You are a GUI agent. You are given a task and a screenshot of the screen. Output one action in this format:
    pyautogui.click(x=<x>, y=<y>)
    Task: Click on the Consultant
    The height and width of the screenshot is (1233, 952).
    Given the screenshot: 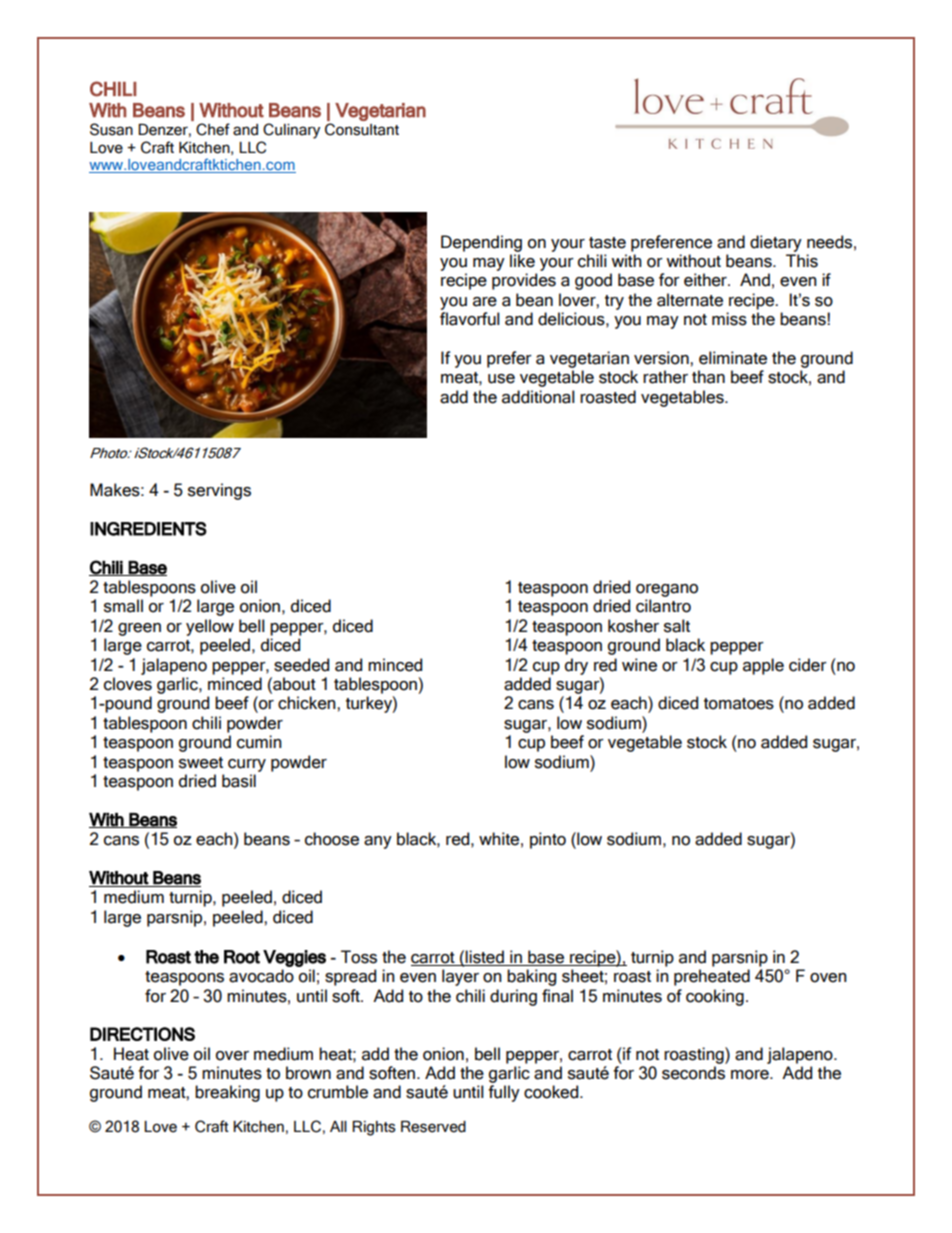 What is the action you would take?
    pyautogui.click(x=362, y=129)
